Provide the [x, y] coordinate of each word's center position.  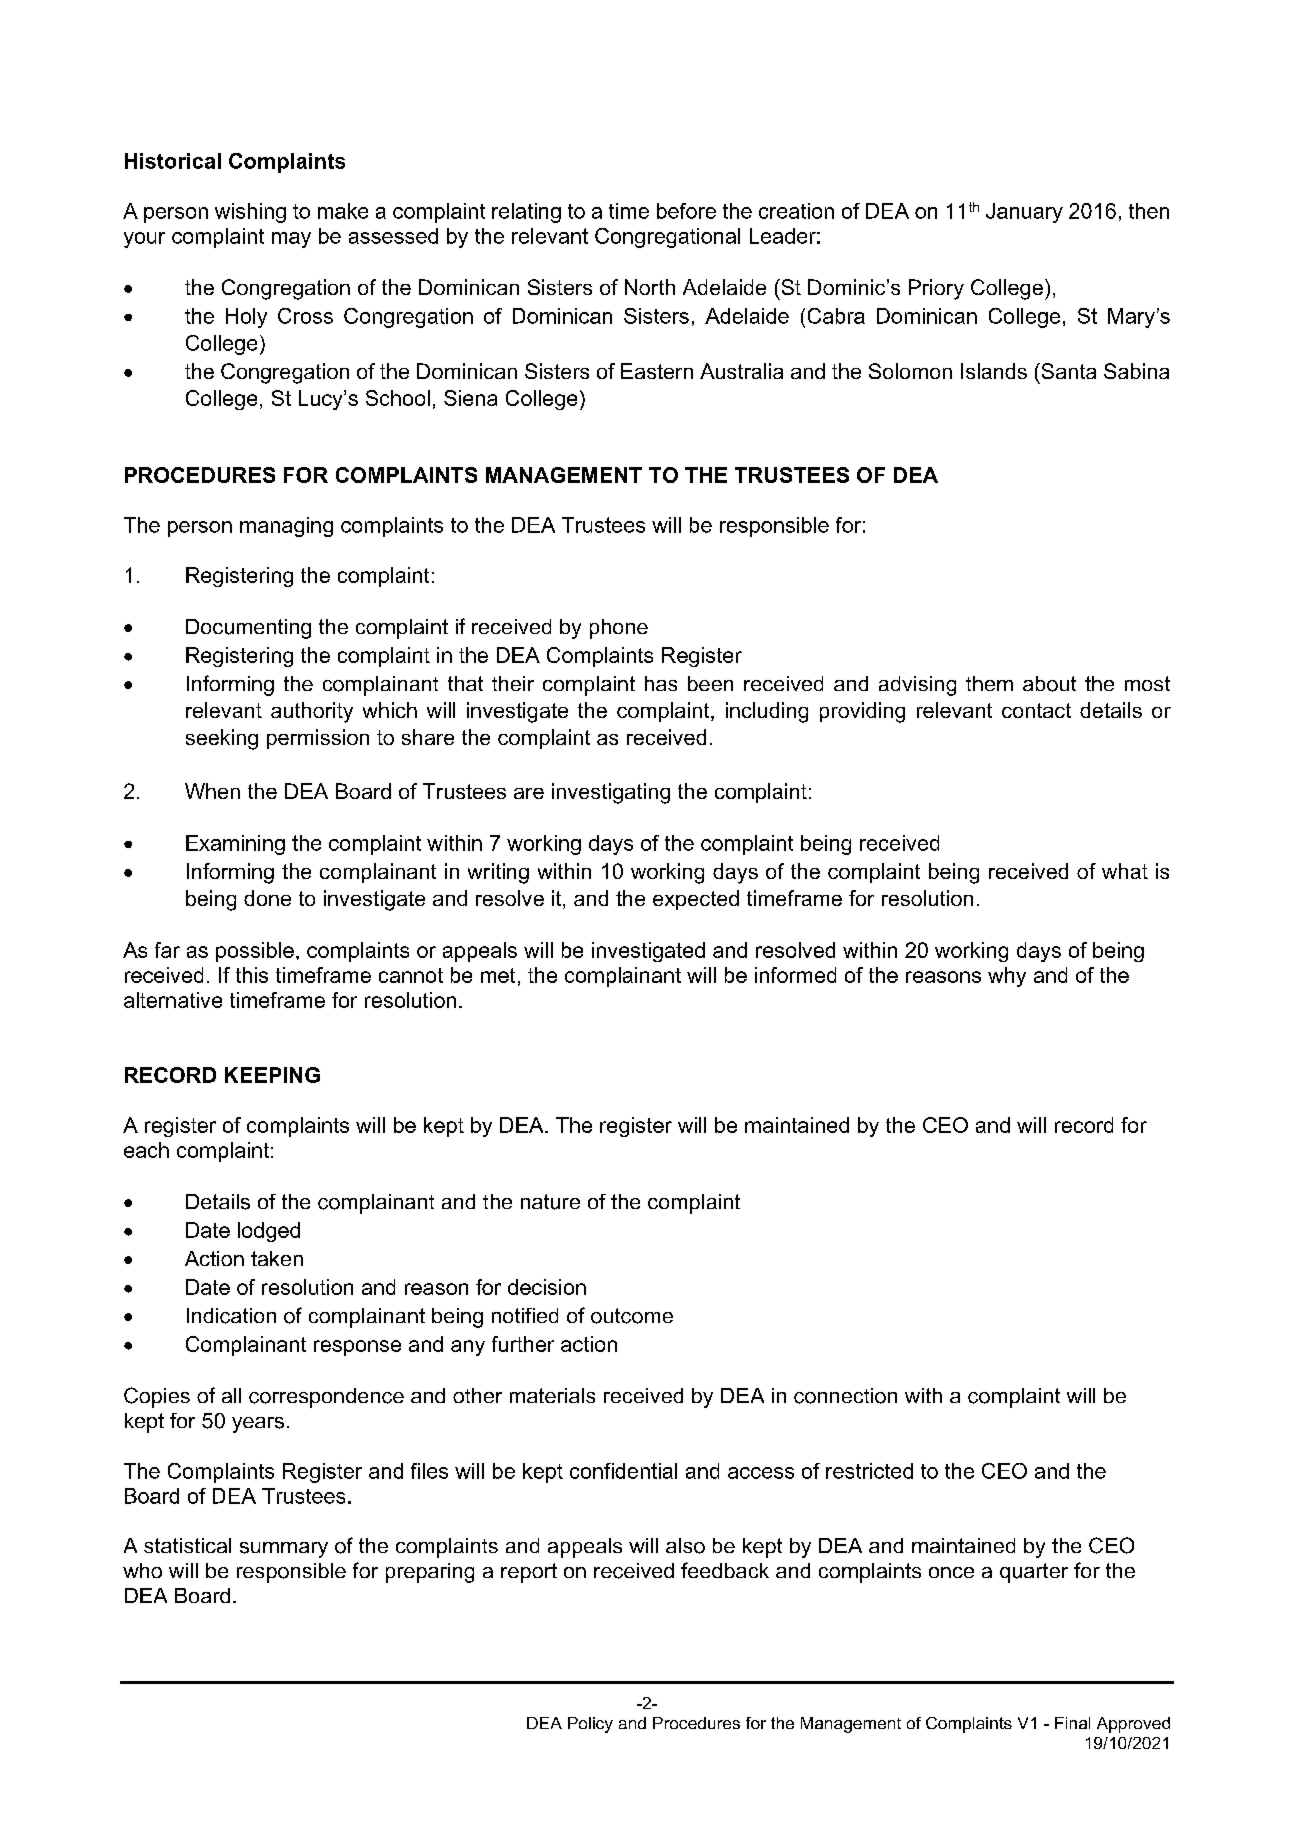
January [1024, 213]
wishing [250, 213]
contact [1036, 710]
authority [312, 712]
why [1007, 977]
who [142, 1570]
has [661, 683]
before [686, 211]
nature [550, 1202]
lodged [269, 1232]
